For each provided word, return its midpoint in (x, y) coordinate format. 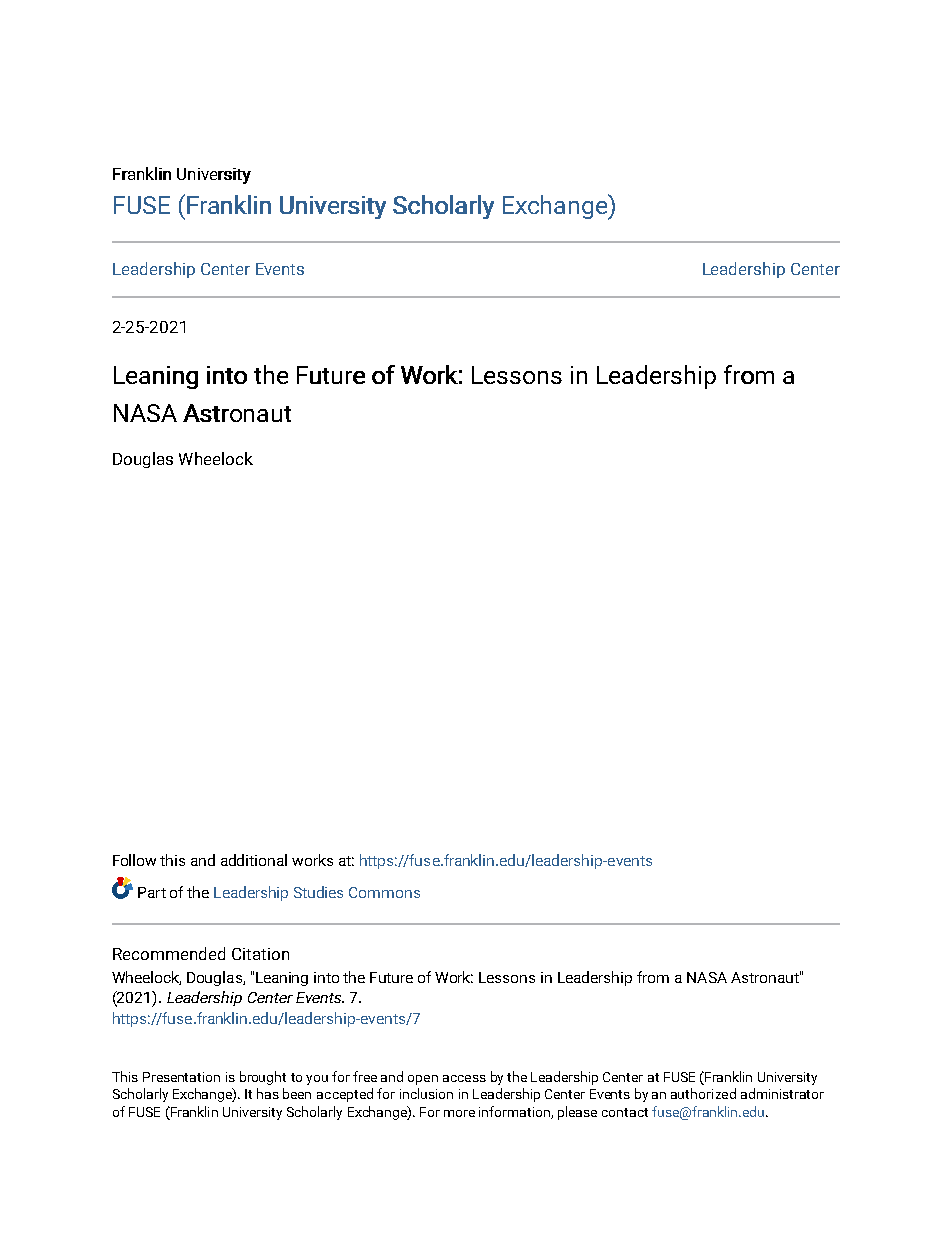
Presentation (181, 1077)
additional (254, 860)
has (268, 1093)
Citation (260, 954)
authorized (703, 1093)
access (464, 1078)
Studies (318, 892)
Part (152, 892)
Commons (384, 892)
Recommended (169, 953)
